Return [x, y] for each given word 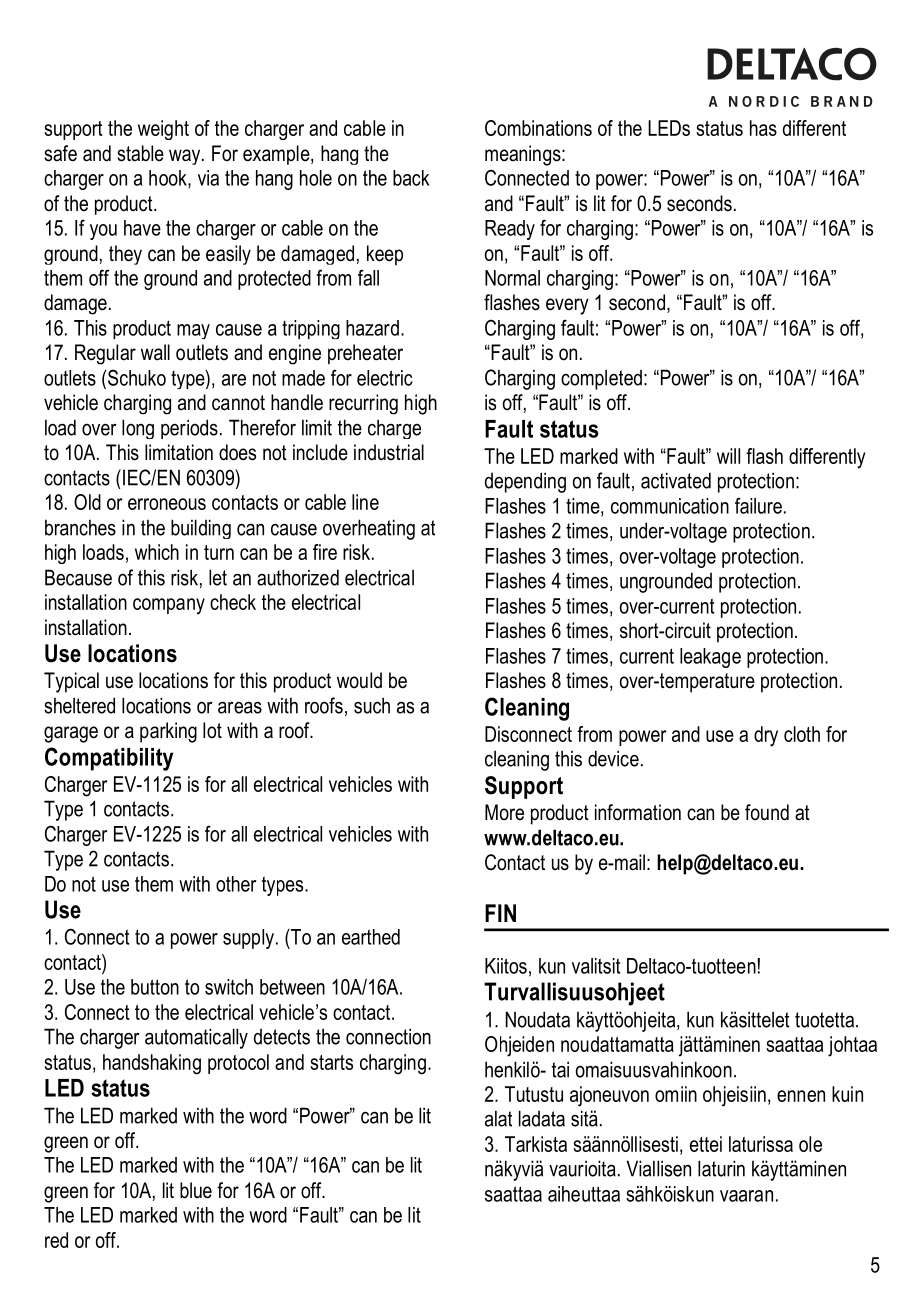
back [411, 178]
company [169, 606]
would [359, 680]
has [763, 128]
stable [140, 153]
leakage [710, 658]
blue [196, 1190]
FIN [500, 913]
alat [498, 1118]
